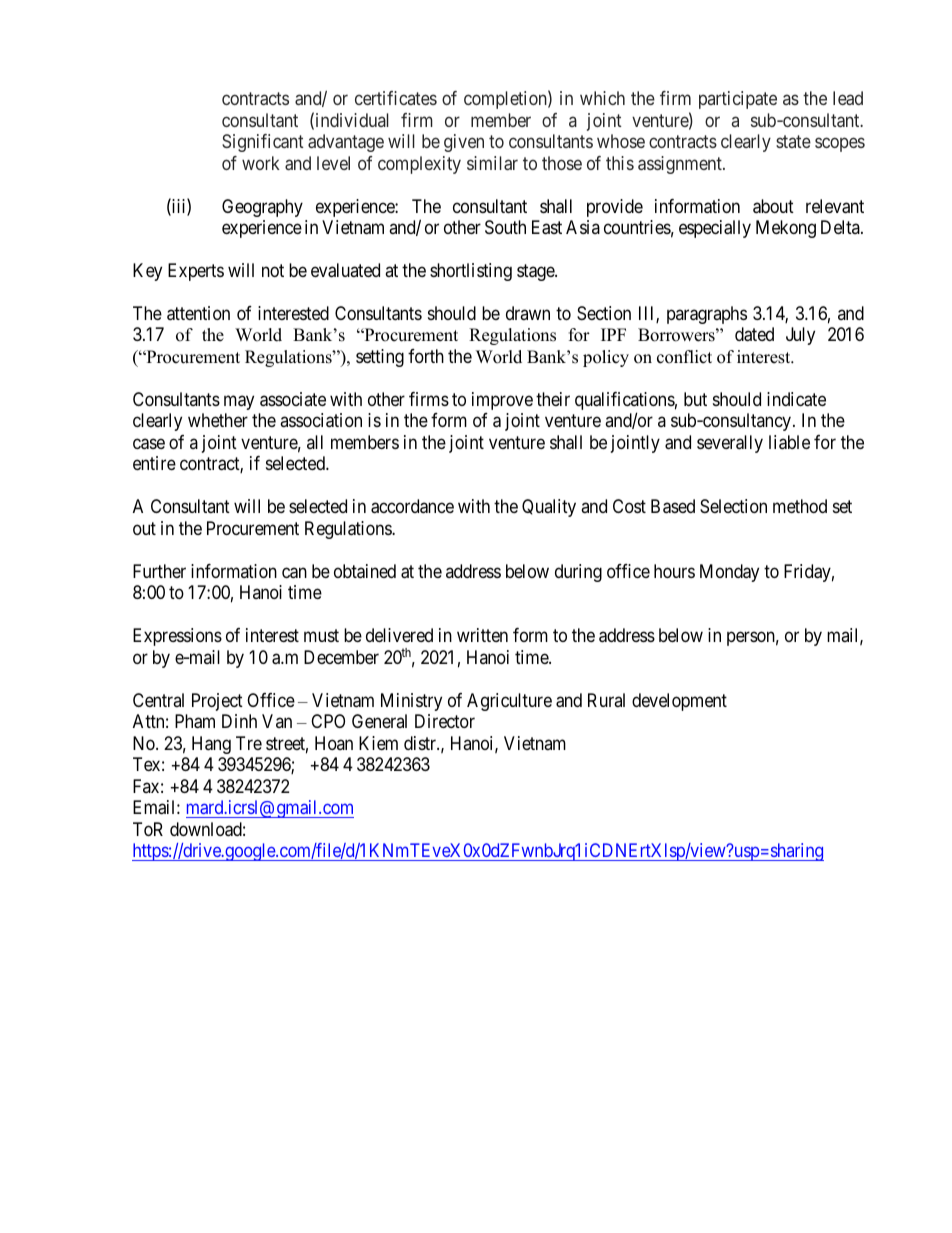  Describe the element at coordinates (729, 573) in the screenshot. I see `Monday` at that location.
